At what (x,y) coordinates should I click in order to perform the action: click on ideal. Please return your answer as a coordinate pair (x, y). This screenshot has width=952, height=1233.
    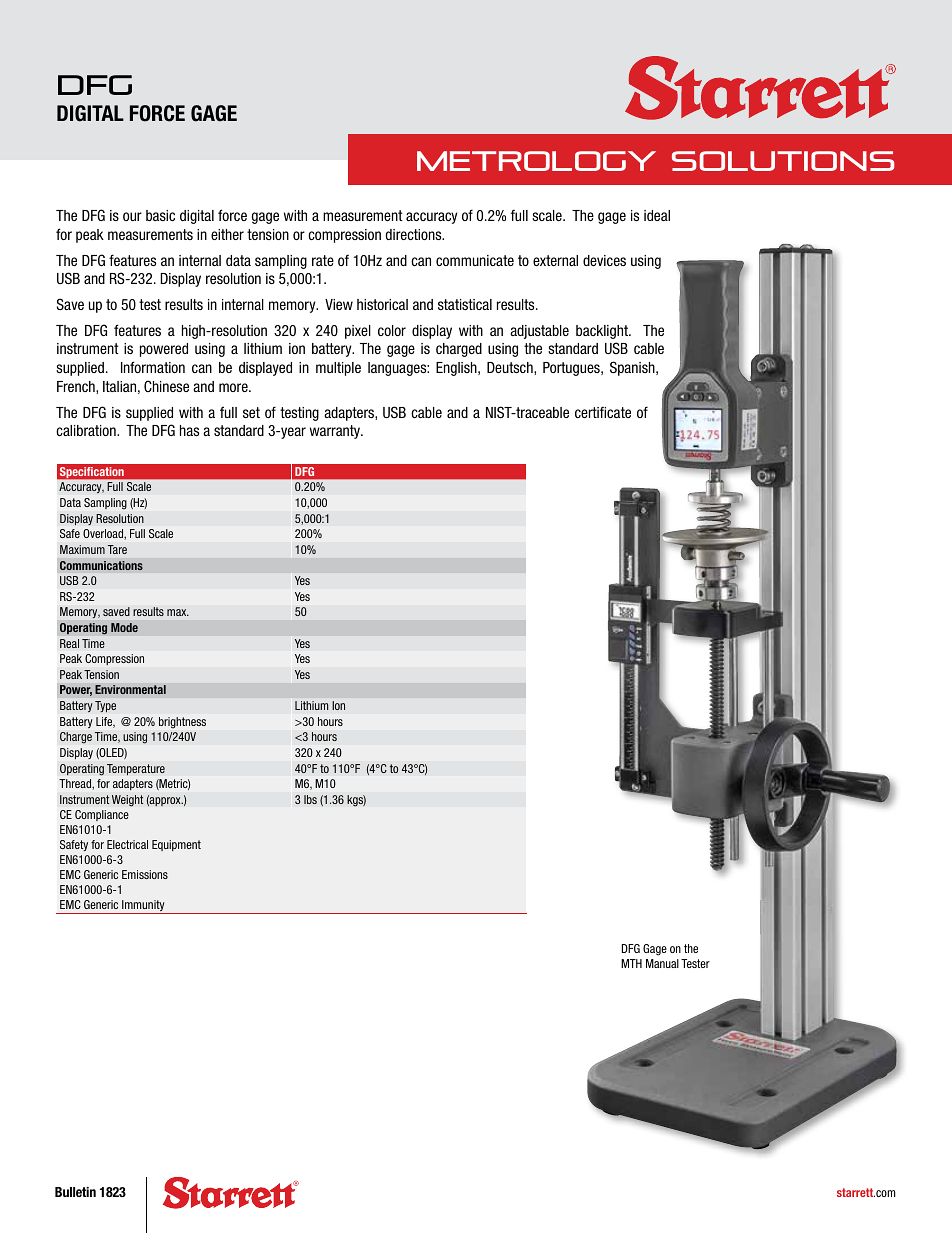
    Looking at the image, I should click on (657, 215).
